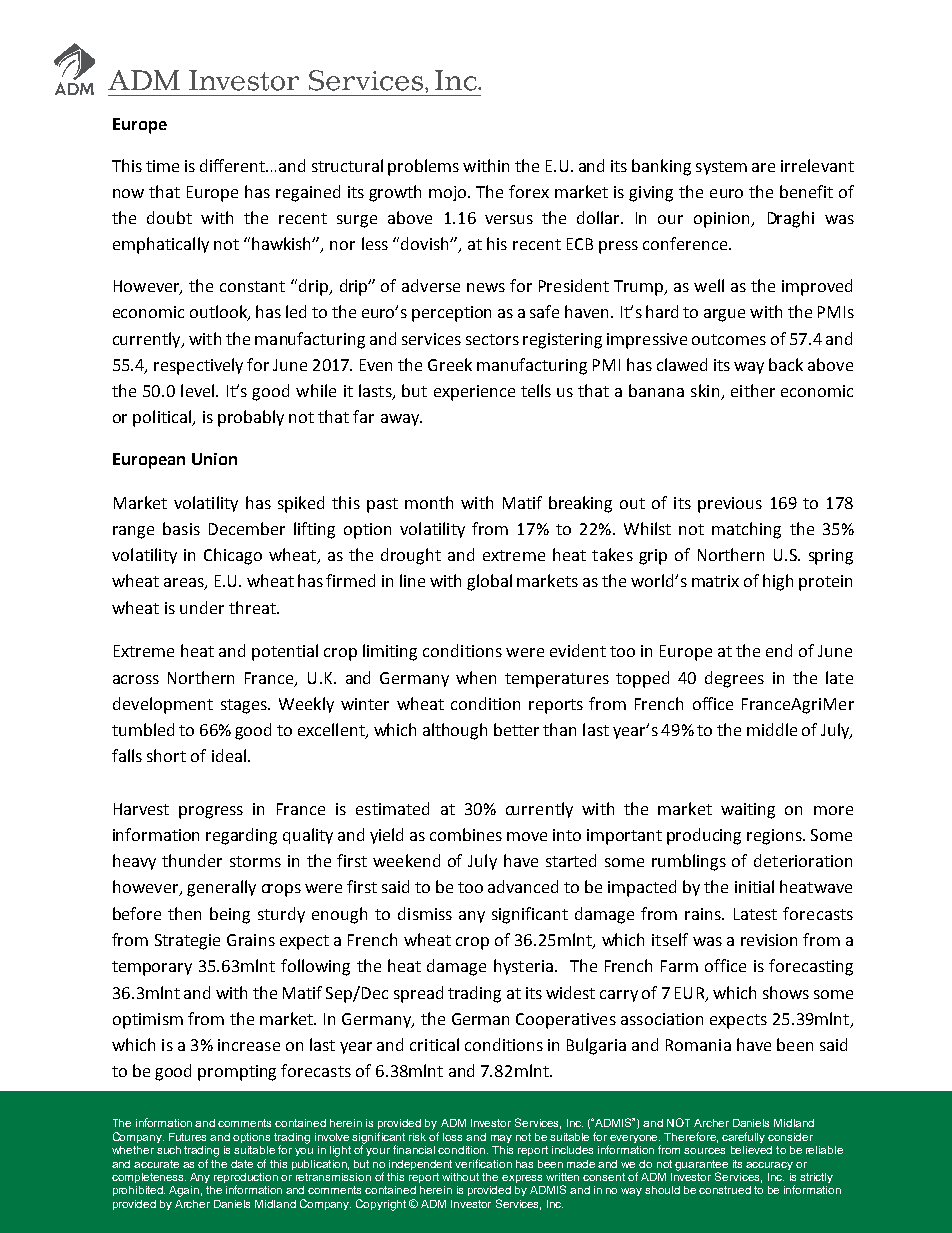 The image size is (952, 1233). I want to click on doubt, so click(169, 217).
